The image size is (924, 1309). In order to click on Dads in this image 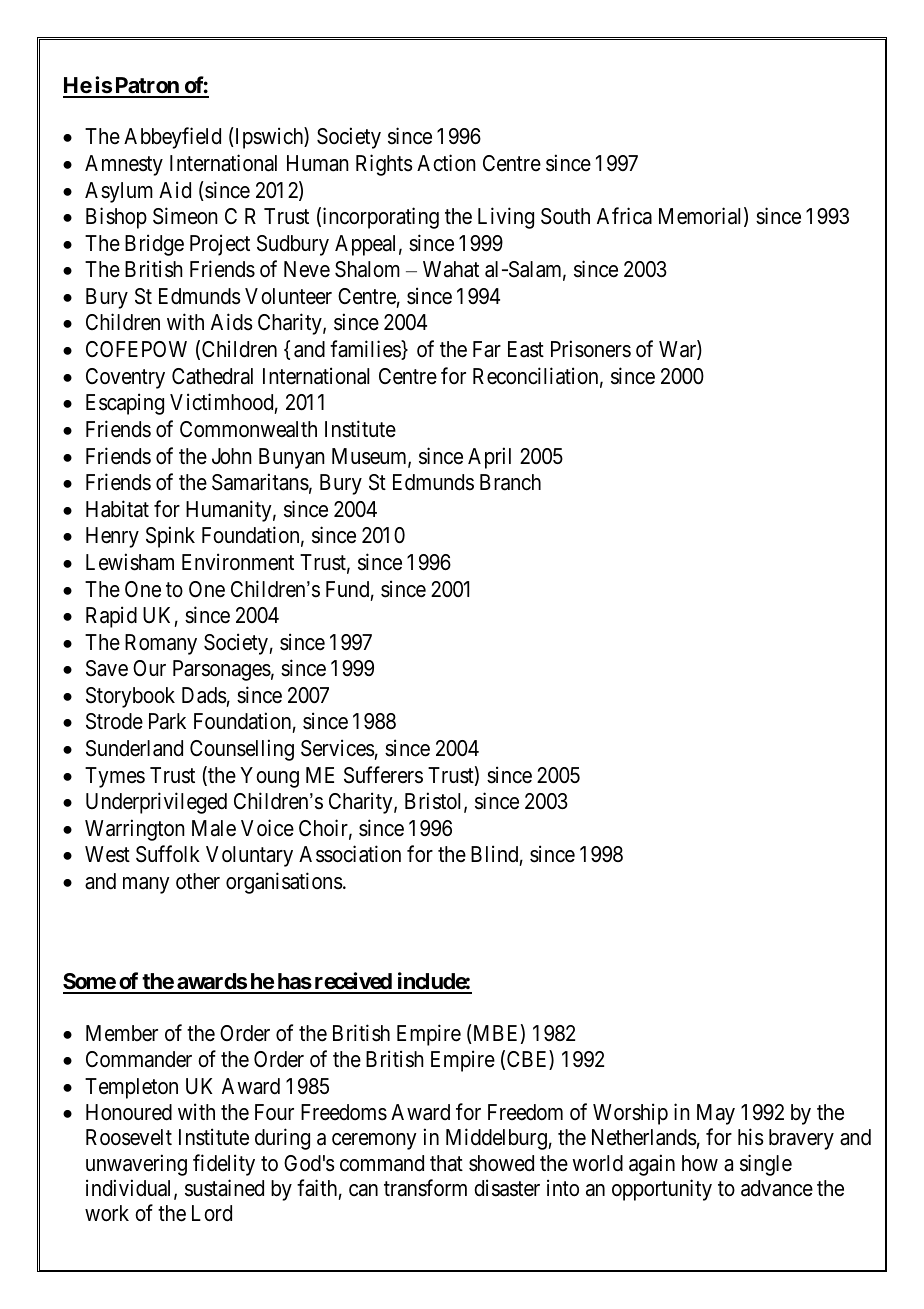, I will do `click(204, 695)`.
